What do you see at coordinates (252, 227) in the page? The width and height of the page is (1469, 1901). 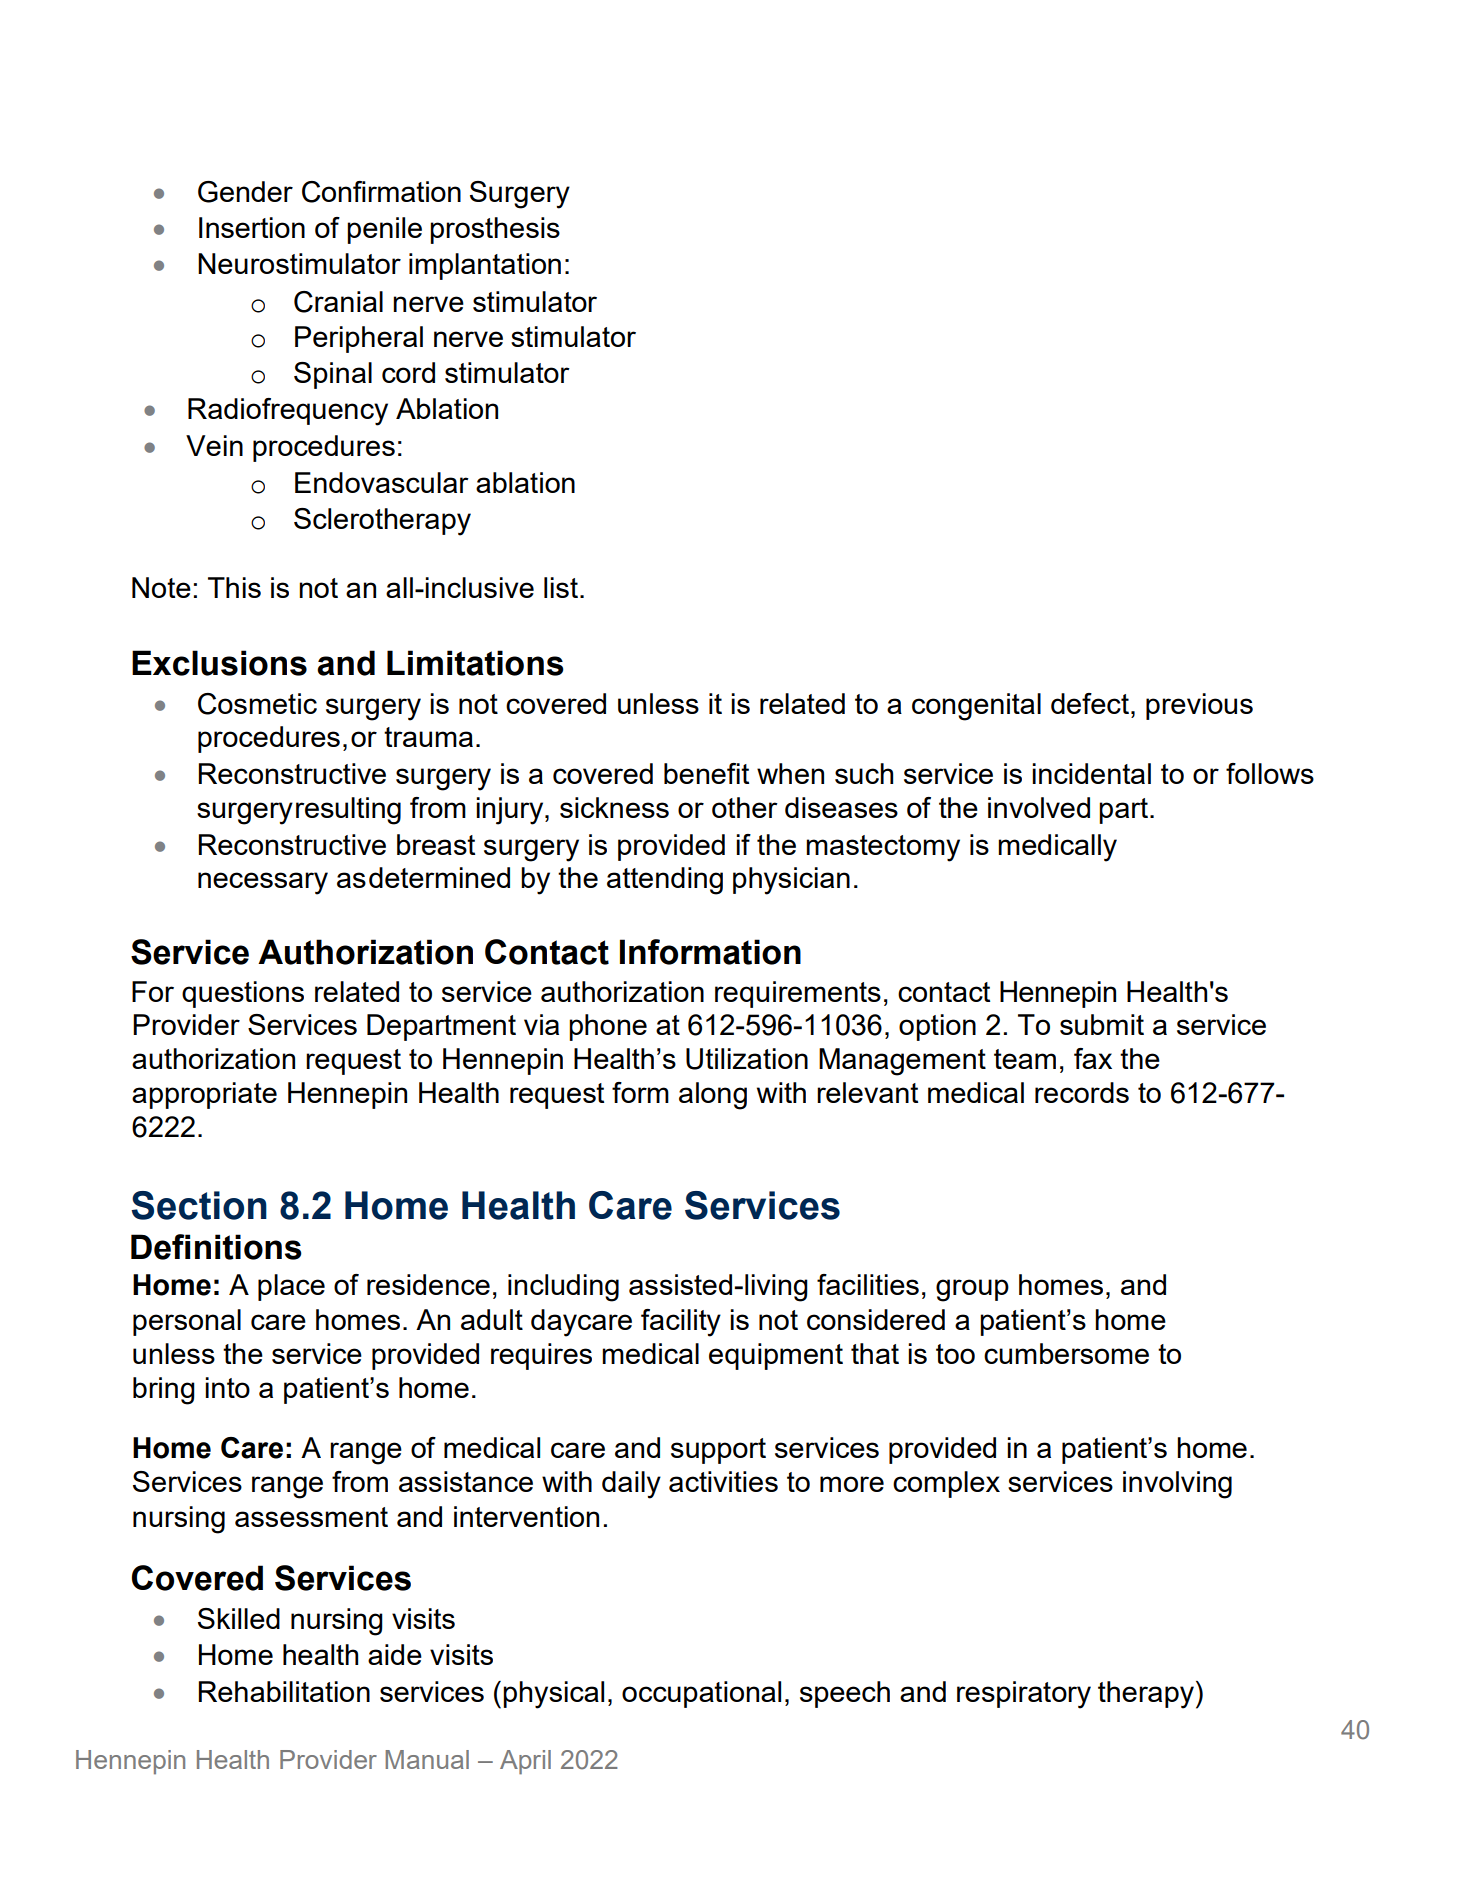 I see `Insertion` at bounding box center [252, 227].
